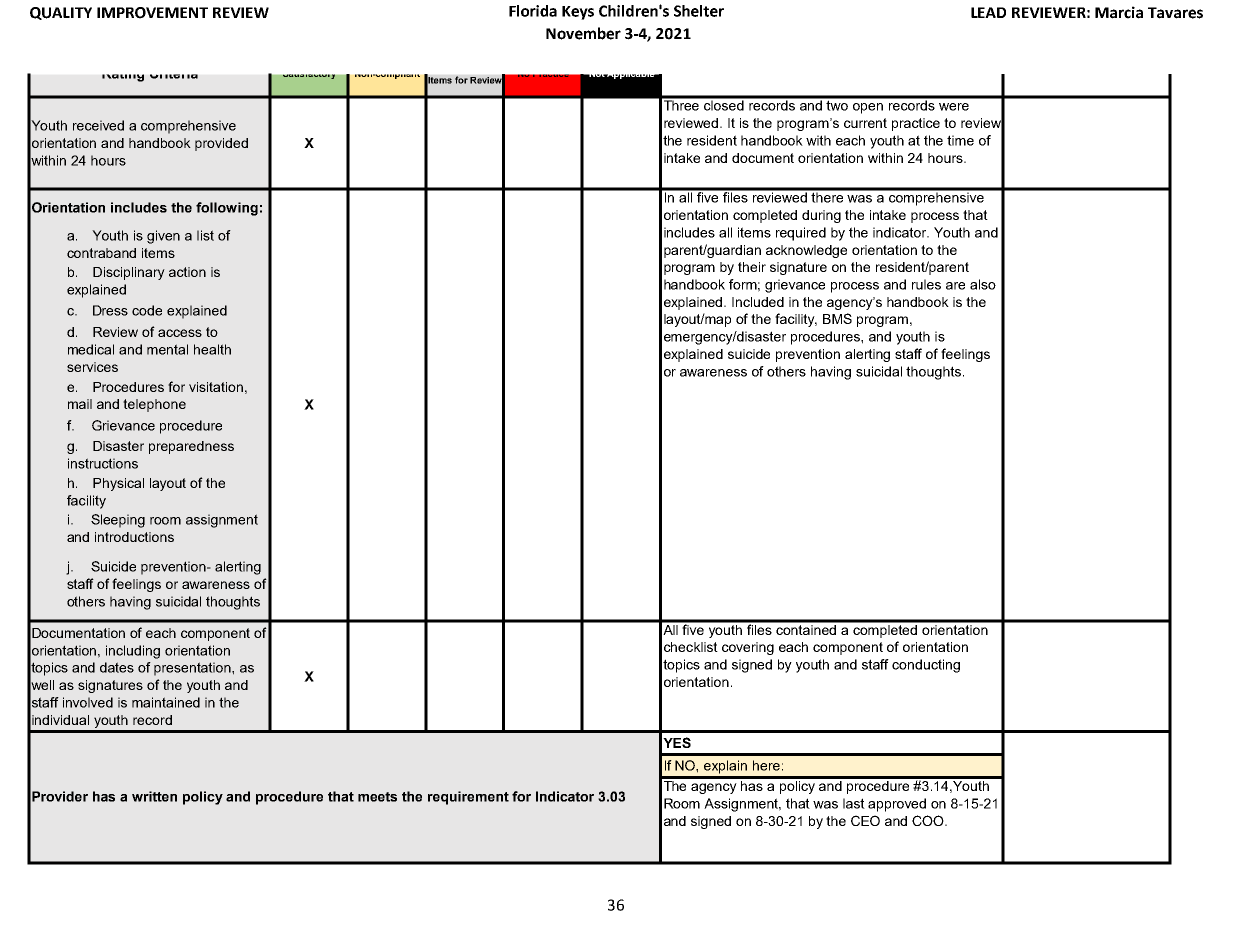  I want to click on IMPROVEMENT, so click(152, 13).
